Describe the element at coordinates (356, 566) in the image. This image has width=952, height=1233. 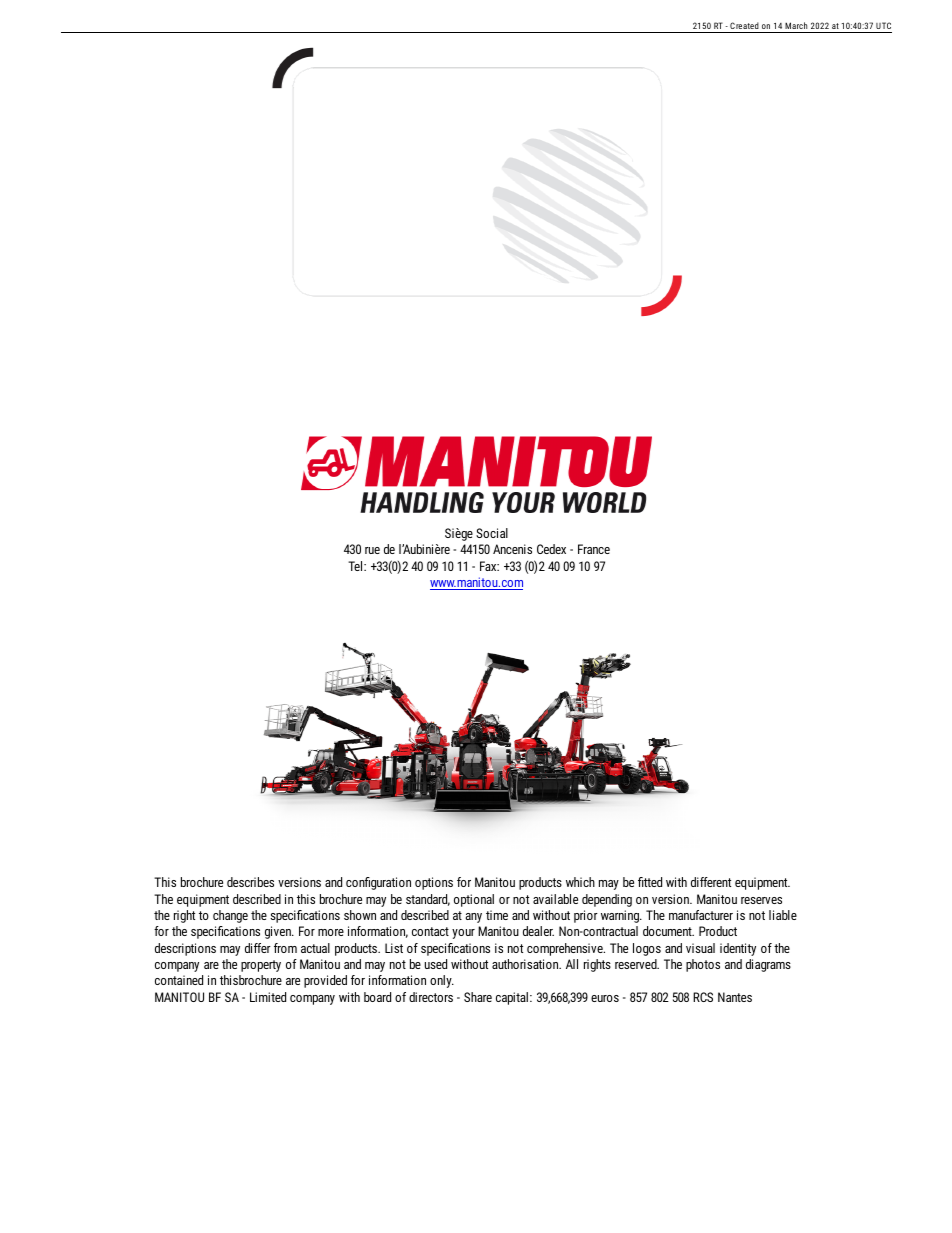
I see `Tel` at that location.
